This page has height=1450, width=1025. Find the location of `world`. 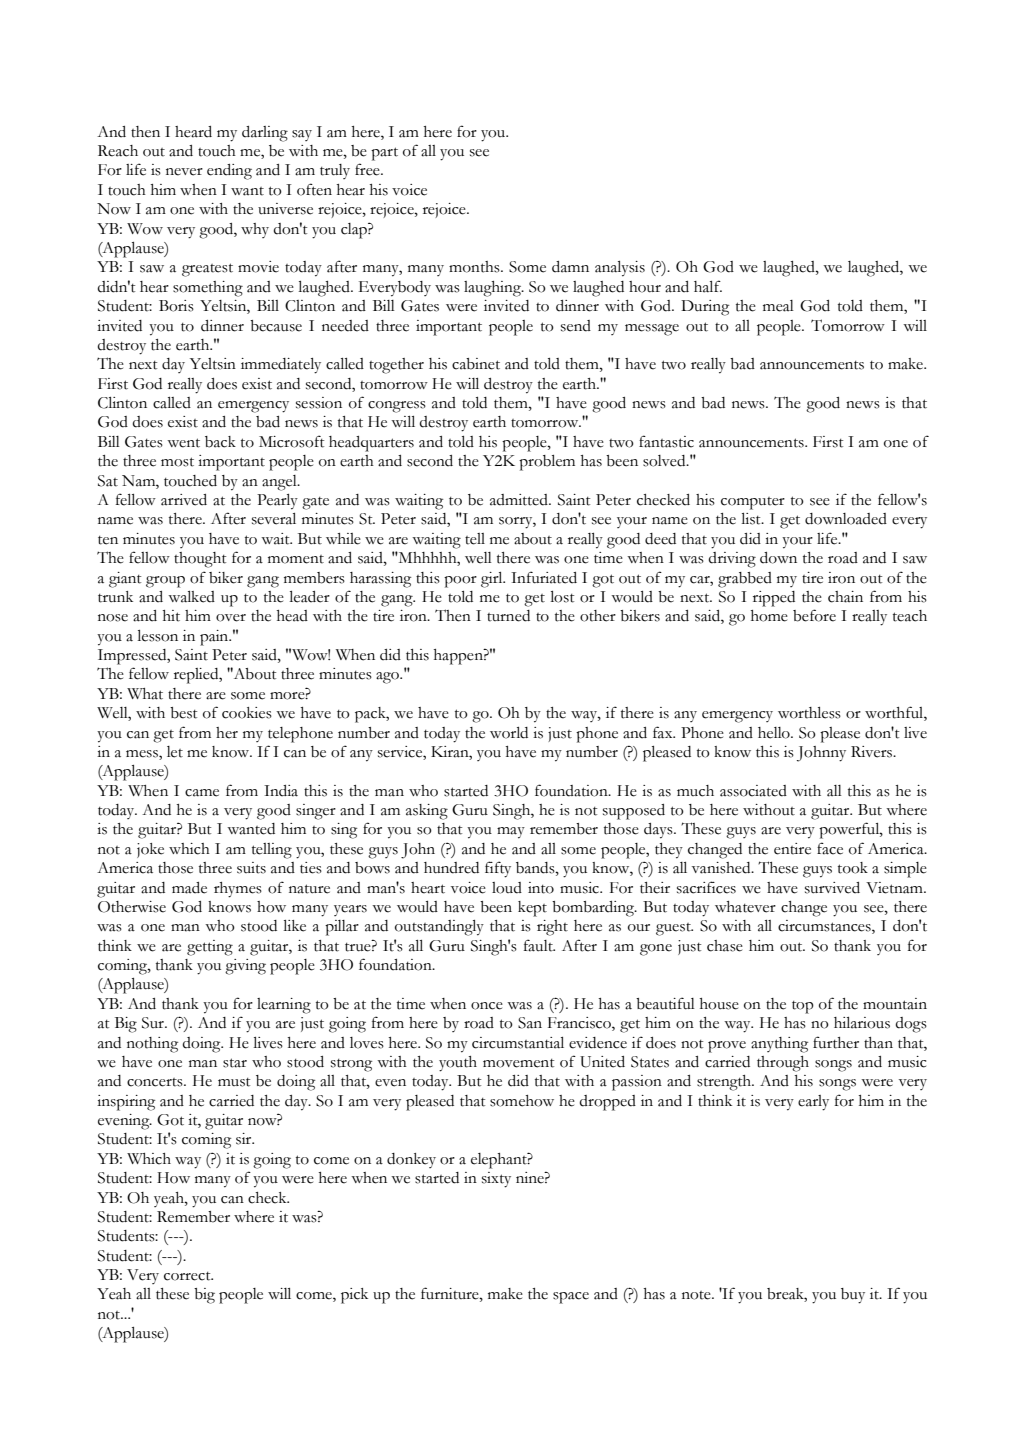

world is located at coordinates (509, 733).
